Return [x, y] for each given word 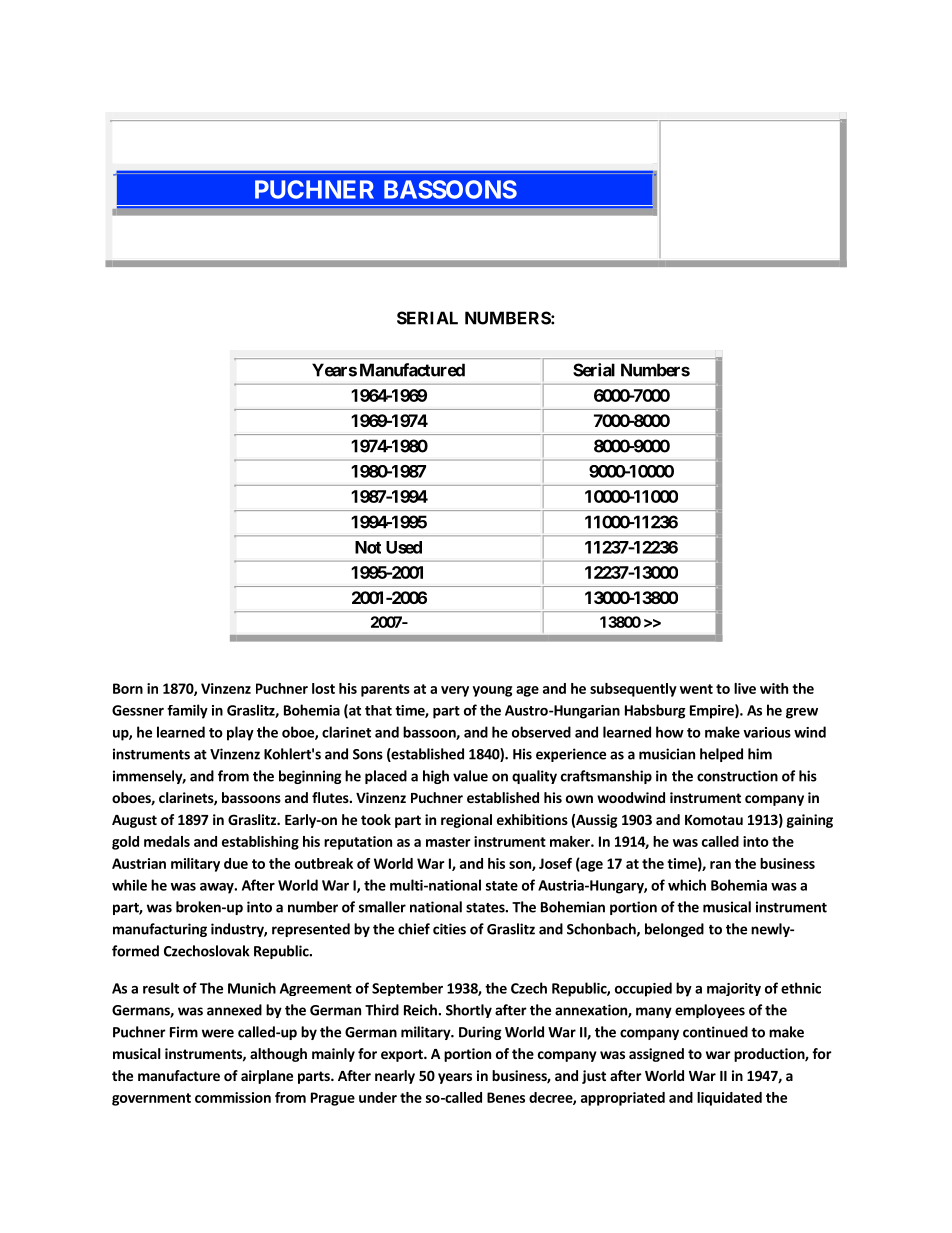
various [767, 732]
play [240, 733]
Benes [506, 1097]
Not [368, 547]
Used [404, 547]
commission [233, 1097]
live [745, 688]
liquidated [729, 1099]
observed [541, 732]
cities [449, 929]
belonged [674, 930]
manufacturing [160, 930]
